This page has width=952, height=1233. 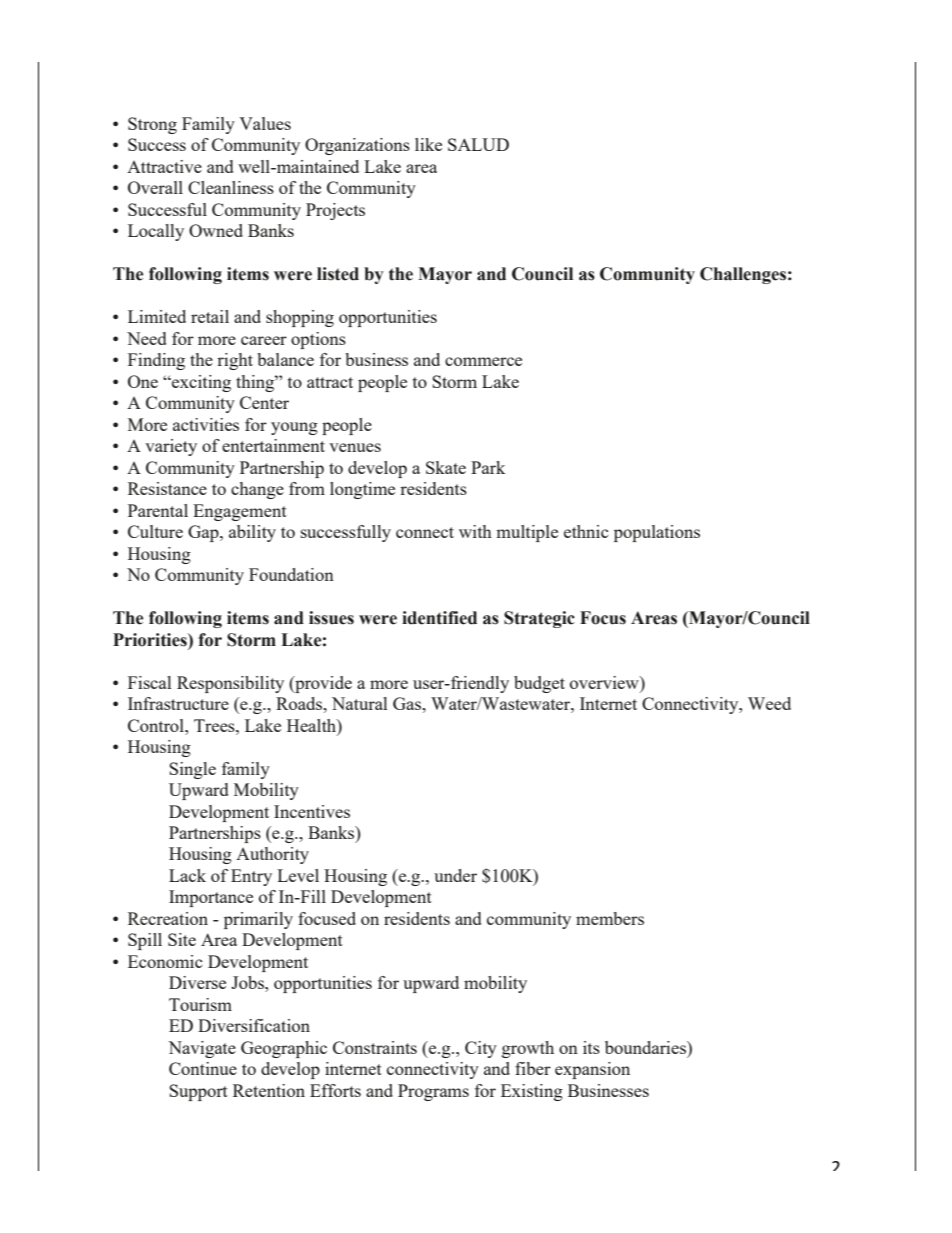 What do you see at coordinates (203, 1068) in the page?
I see `Continue` at bounding box center [203, 1068].
